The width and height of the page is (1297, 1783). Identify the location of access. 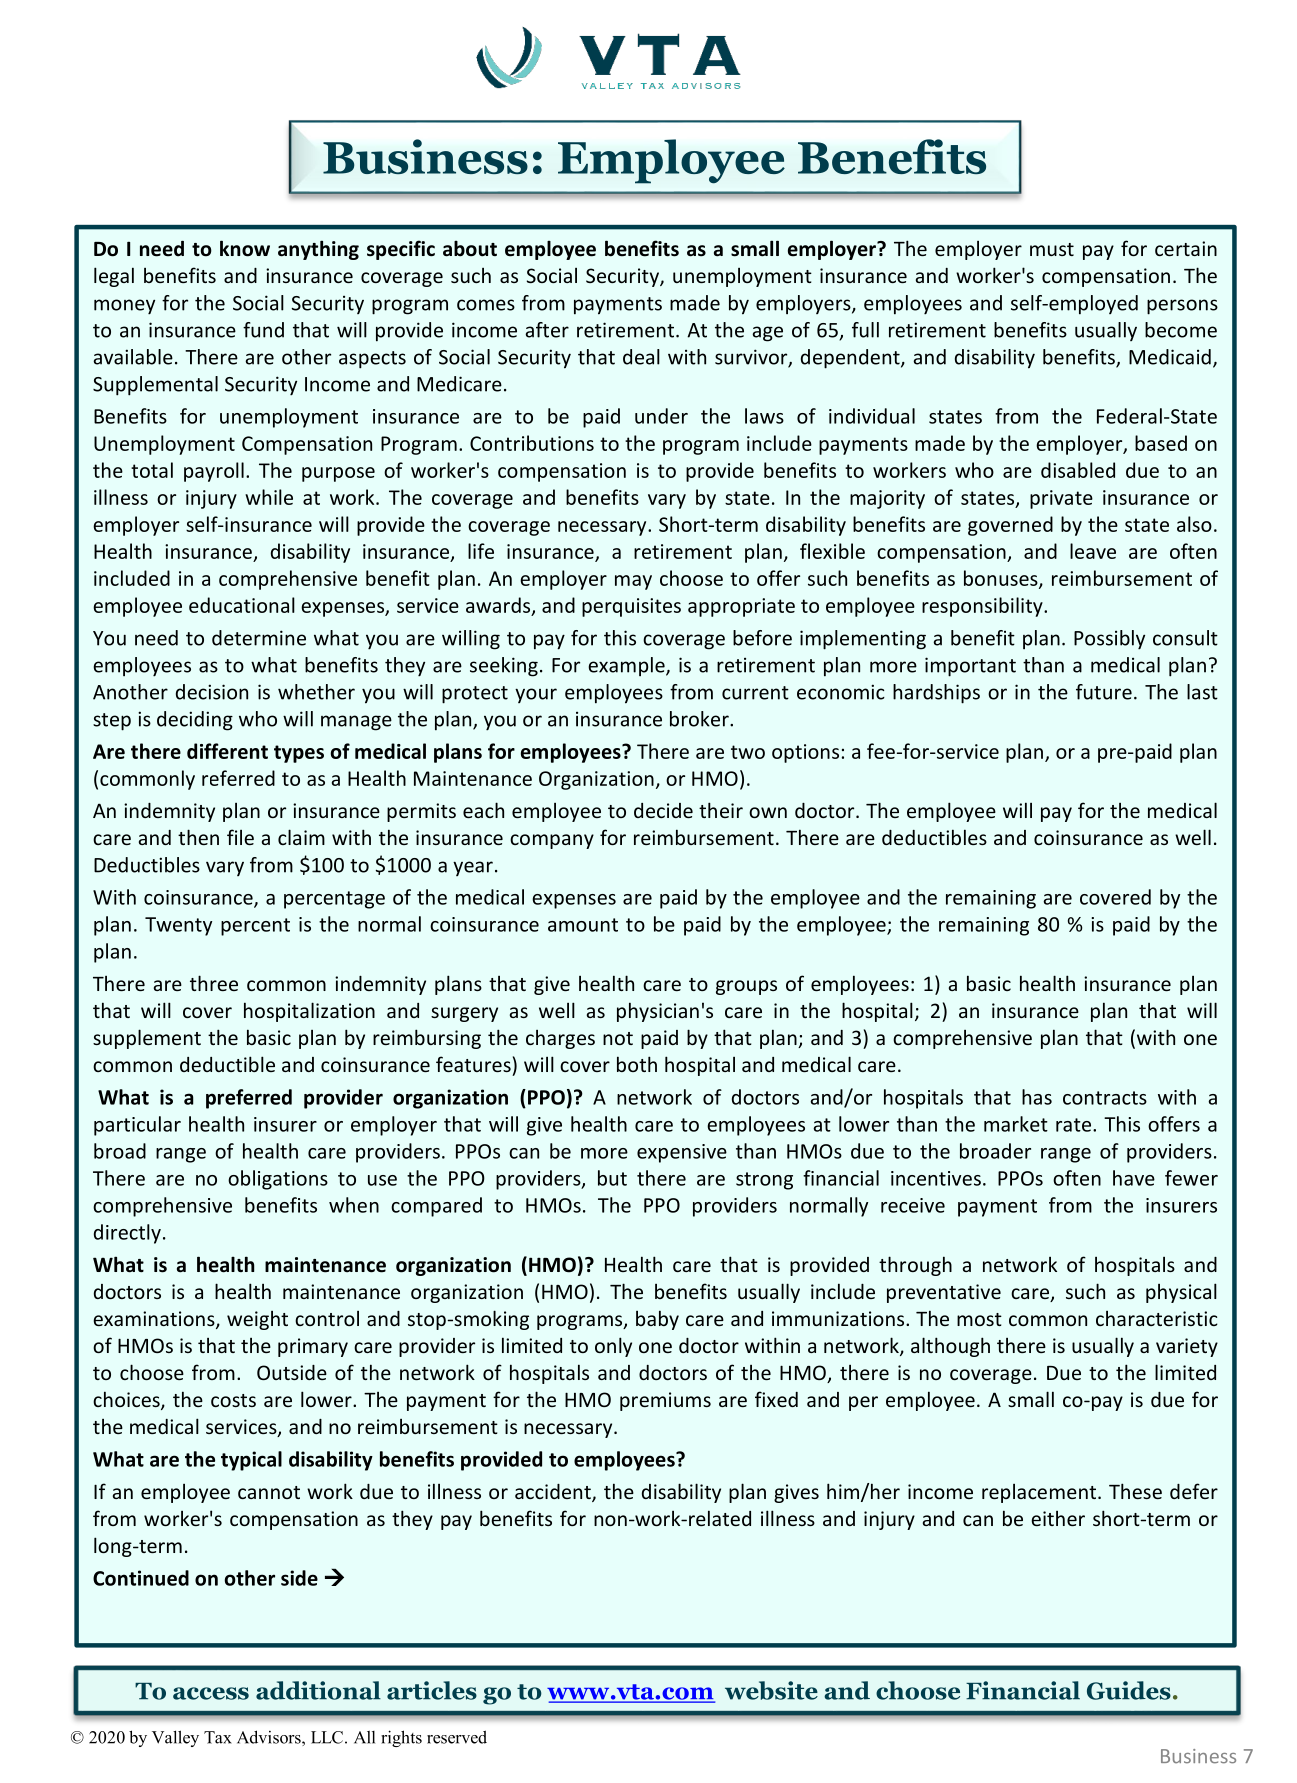
(211, 1693).
